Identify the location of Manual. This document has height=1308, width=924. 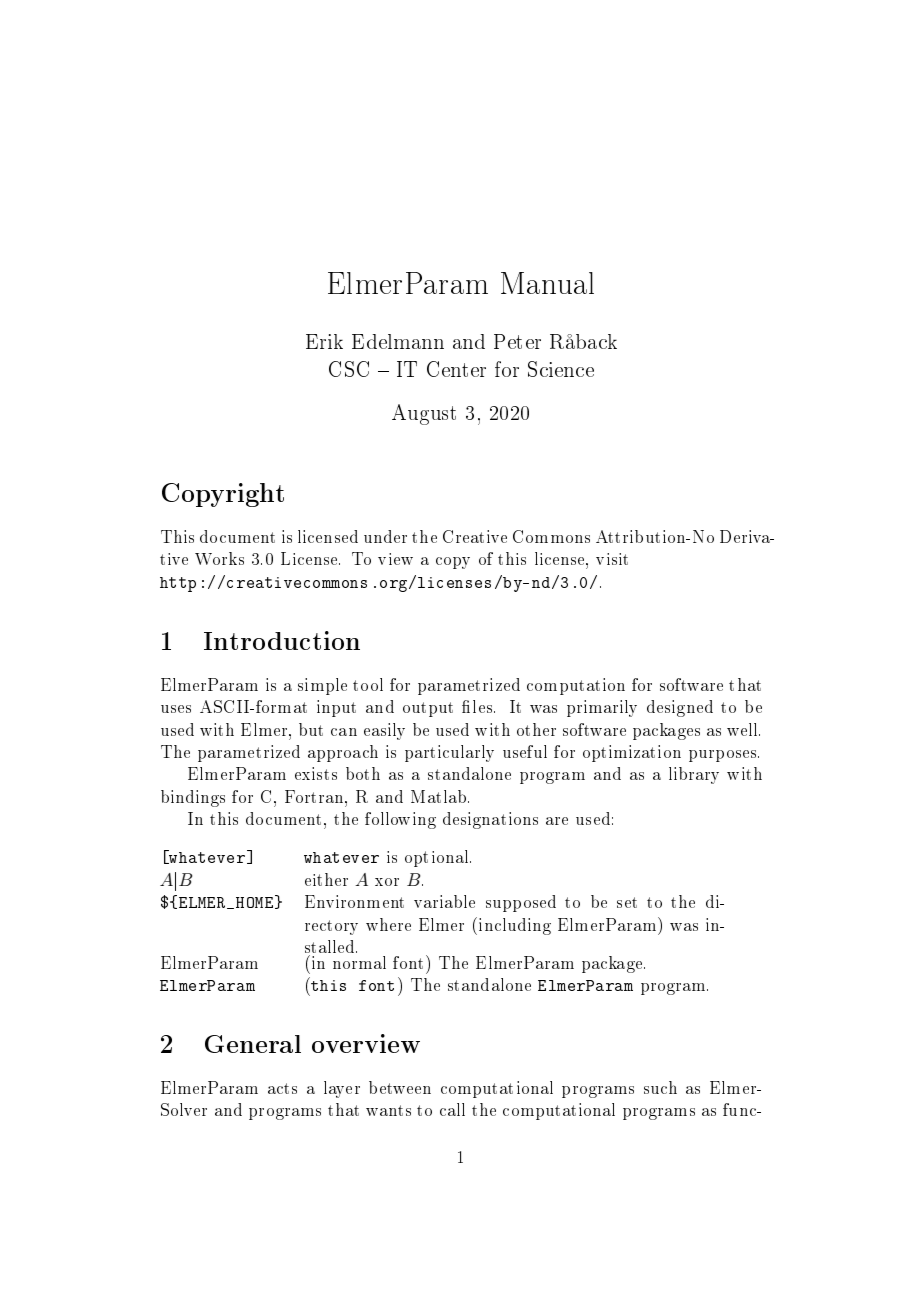
(547, 283).
